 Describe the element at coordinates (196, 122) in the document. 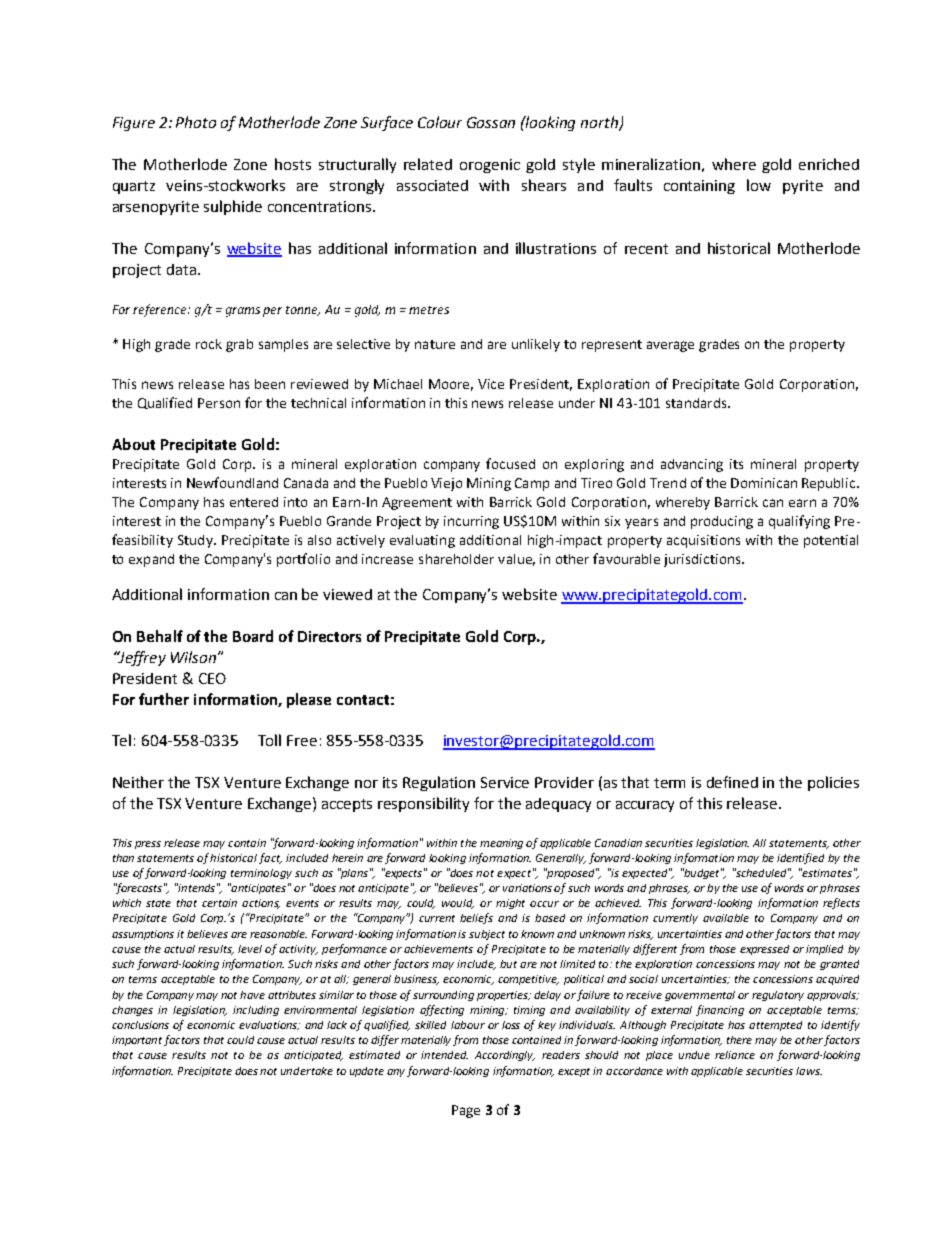

I see `Photo` at that location.
